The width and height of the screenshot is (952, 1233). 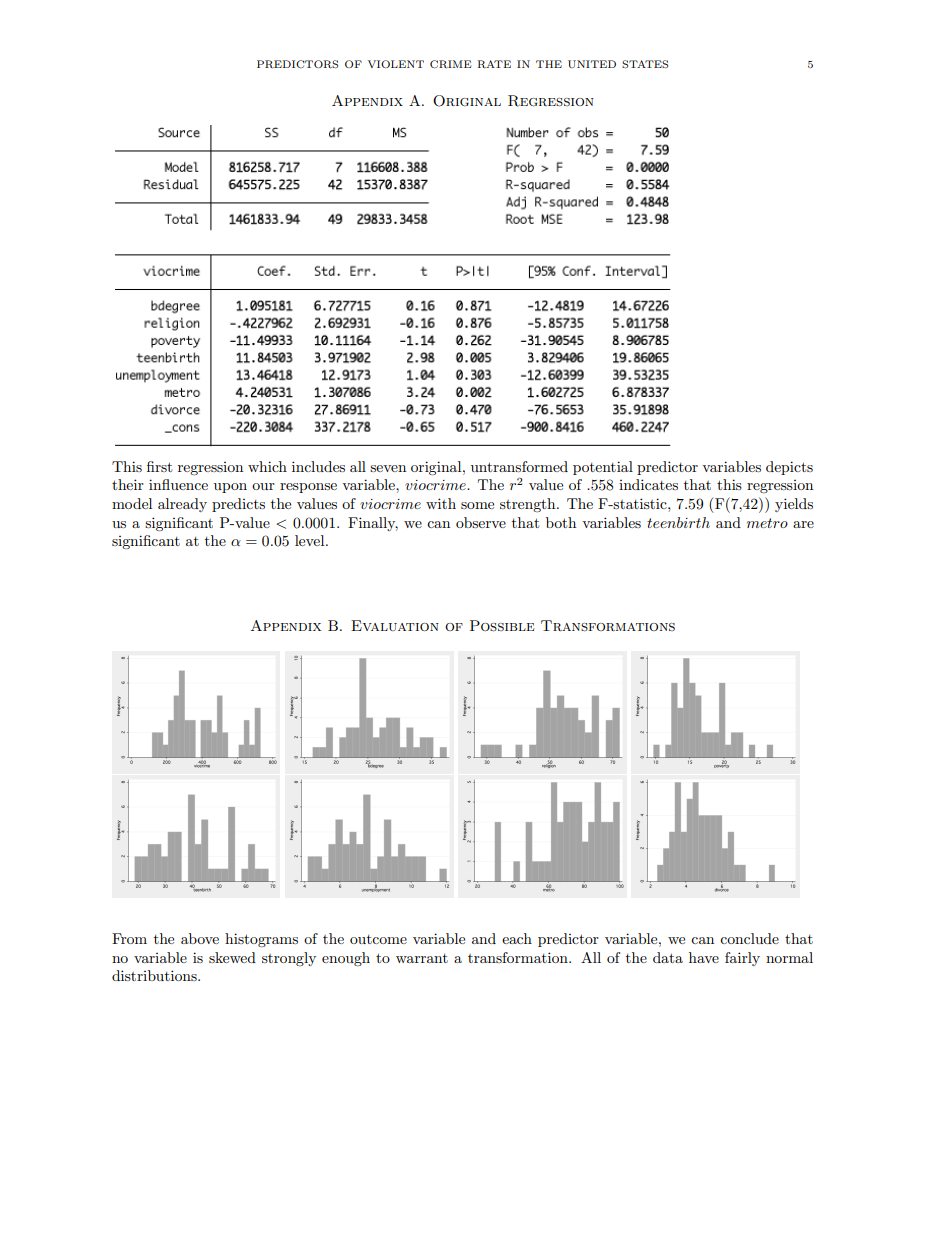 I want to click on first, so click(x=159, y=466).
